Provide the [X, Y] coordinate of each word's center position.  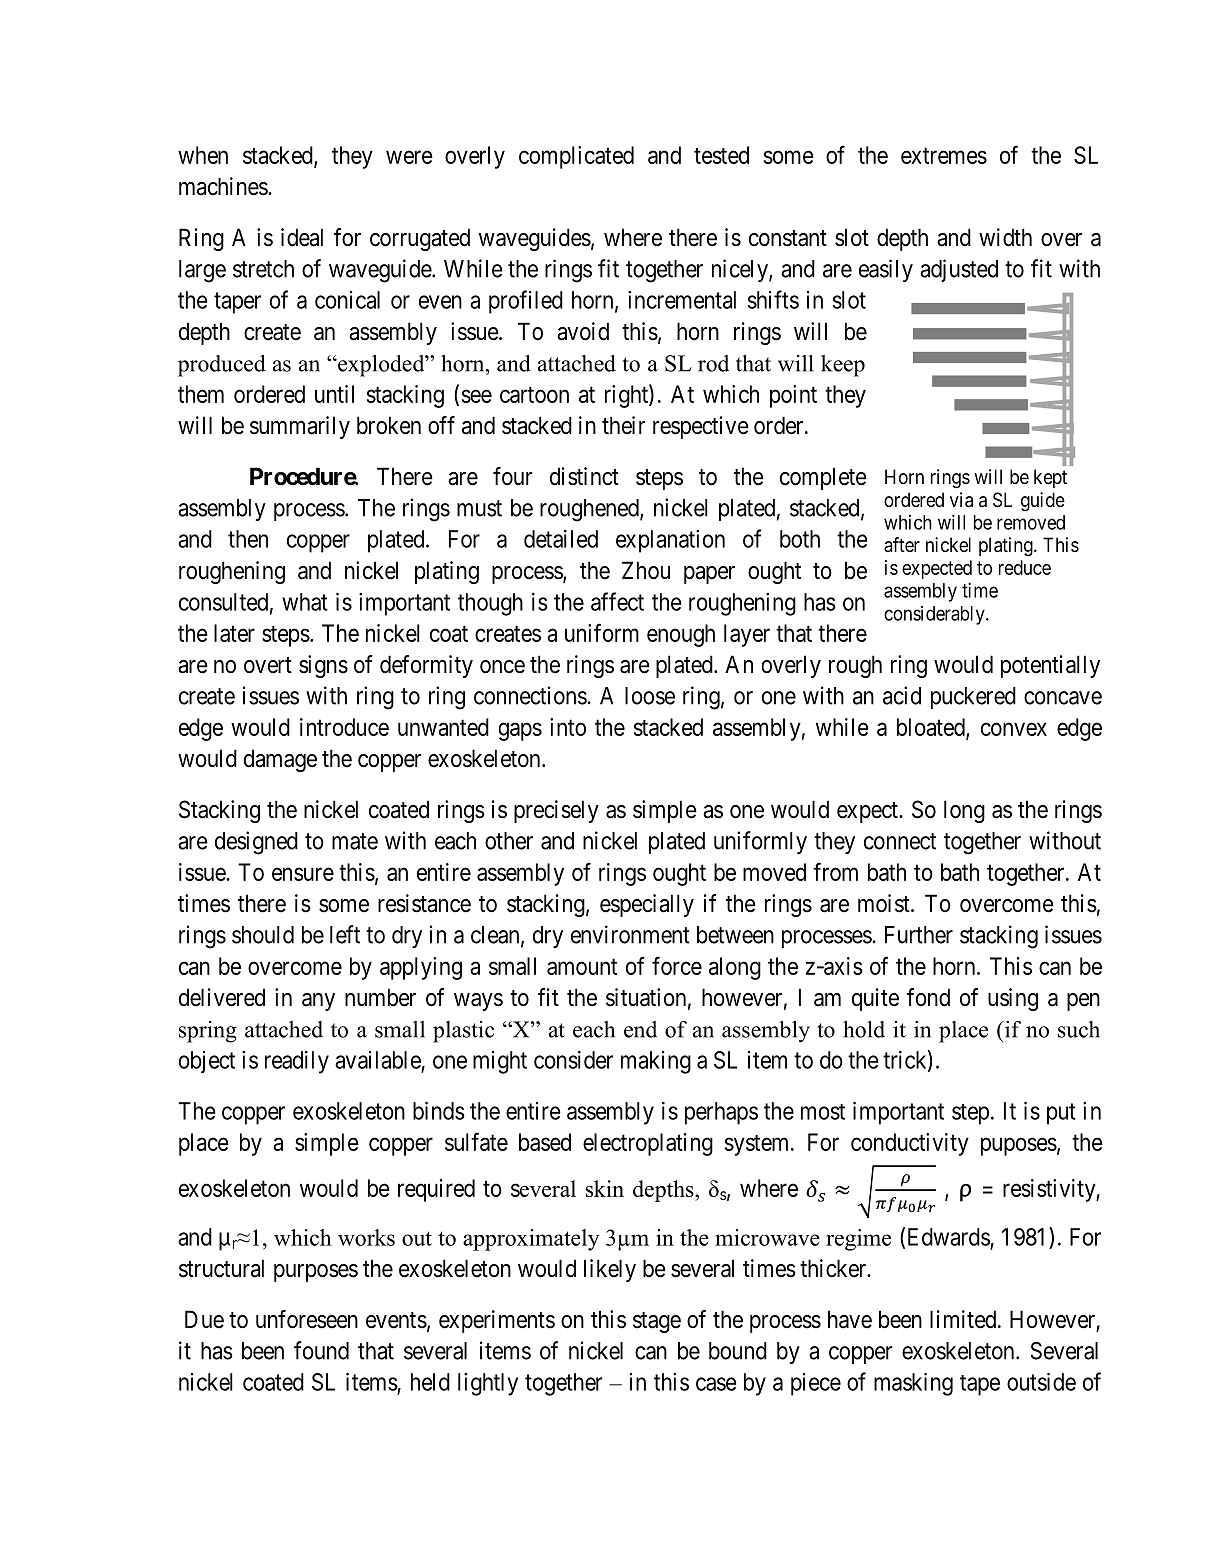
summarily [300, 427]
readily [297, 1062]
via [961, 500]
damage [280, 760]
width [1005, 237]
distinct [584, 476]
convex [1014, 729]
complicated [576, 157]
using [1013, 999]
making [656, 1062]
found [321, 1350]
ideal [302, 237]
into [568, 727]
